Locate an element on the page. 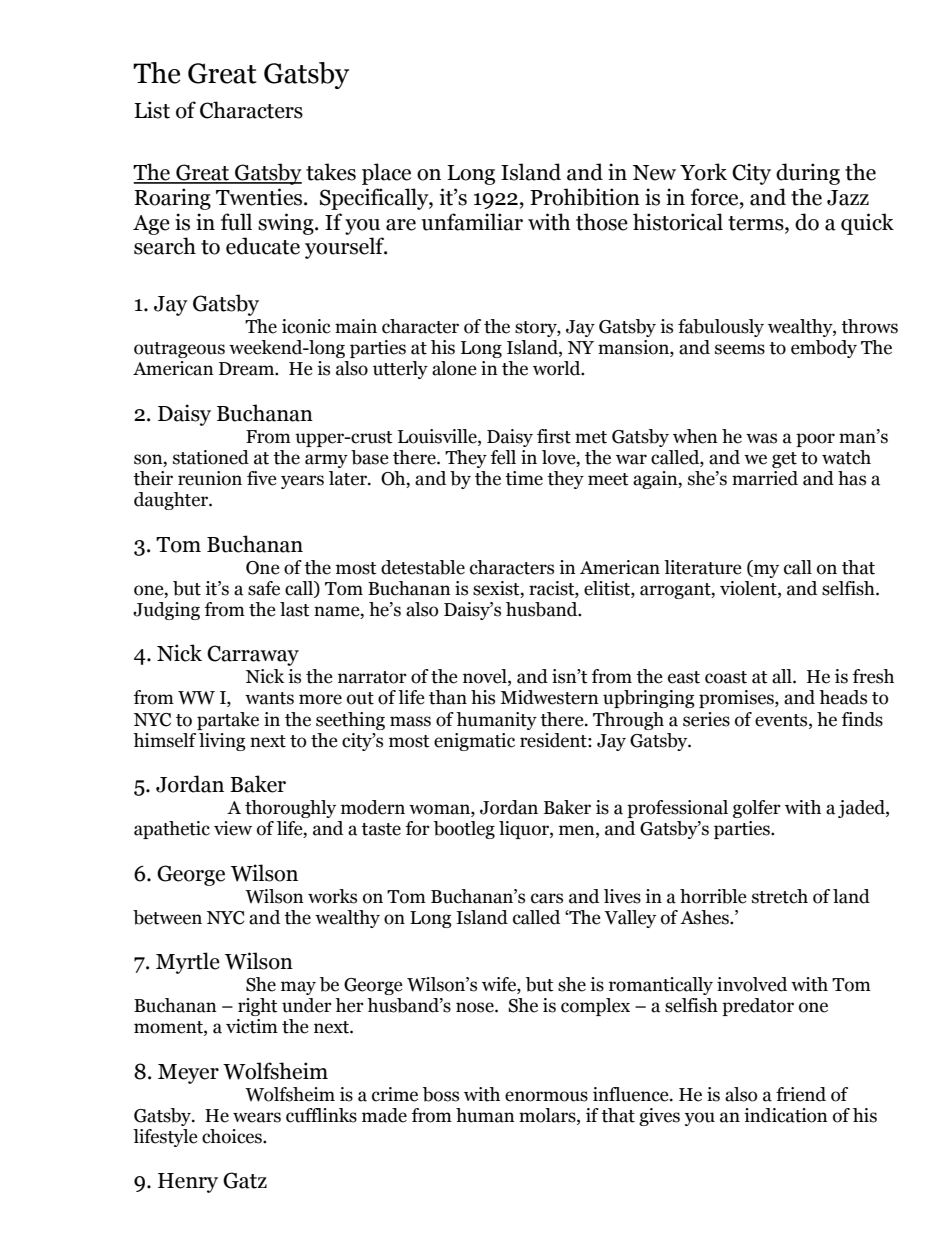 The width and height of the image is (952, 1233). Carraway is located at coordinates (253, 655).
